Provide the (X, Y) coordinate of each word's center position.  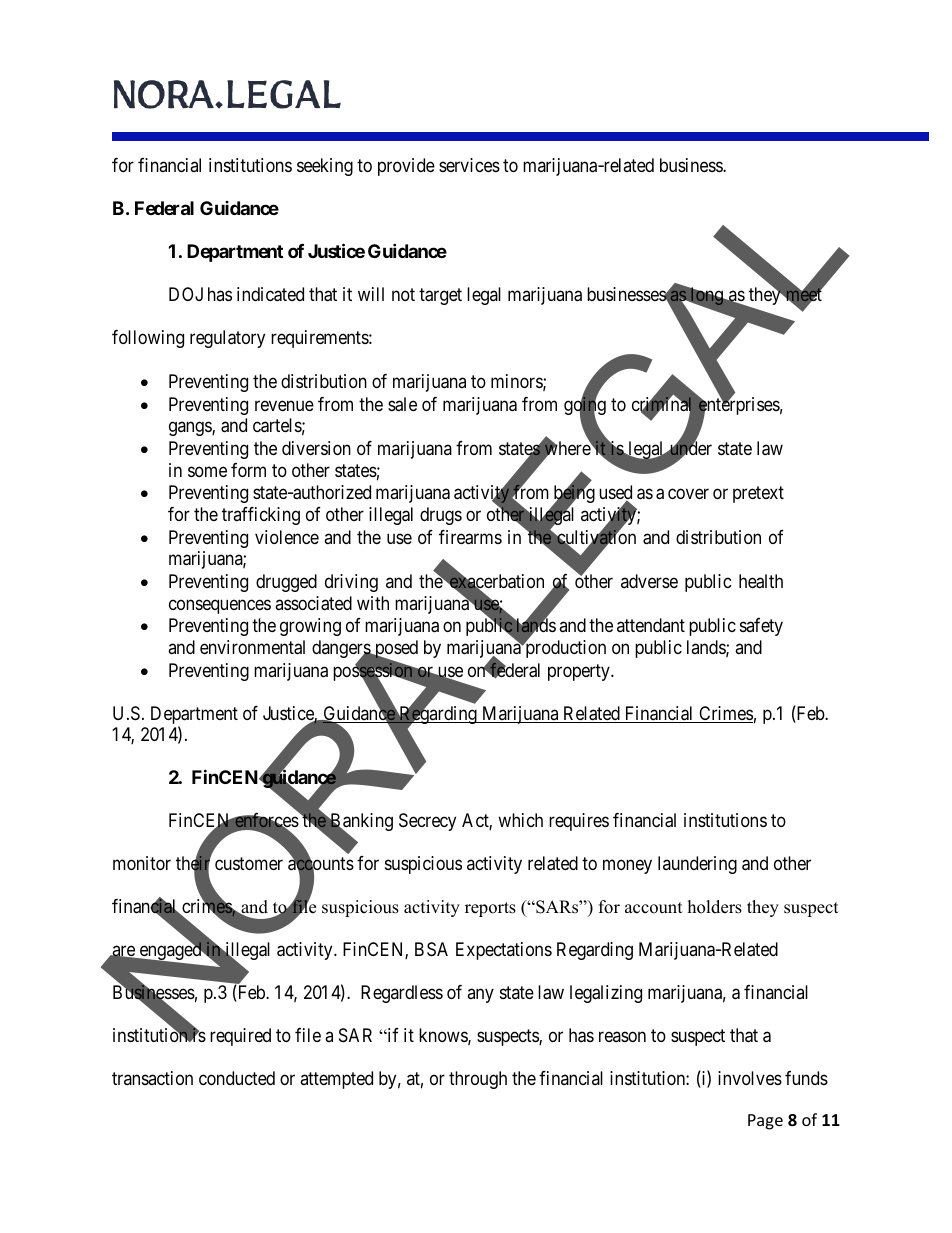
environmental (252, 647)
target (440, 296)
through (478, 1080)
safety (761, 627)
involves (750, 1078)
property (580, 672)
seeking (325, 167)
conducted (237, 1078)
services (469, 165)
